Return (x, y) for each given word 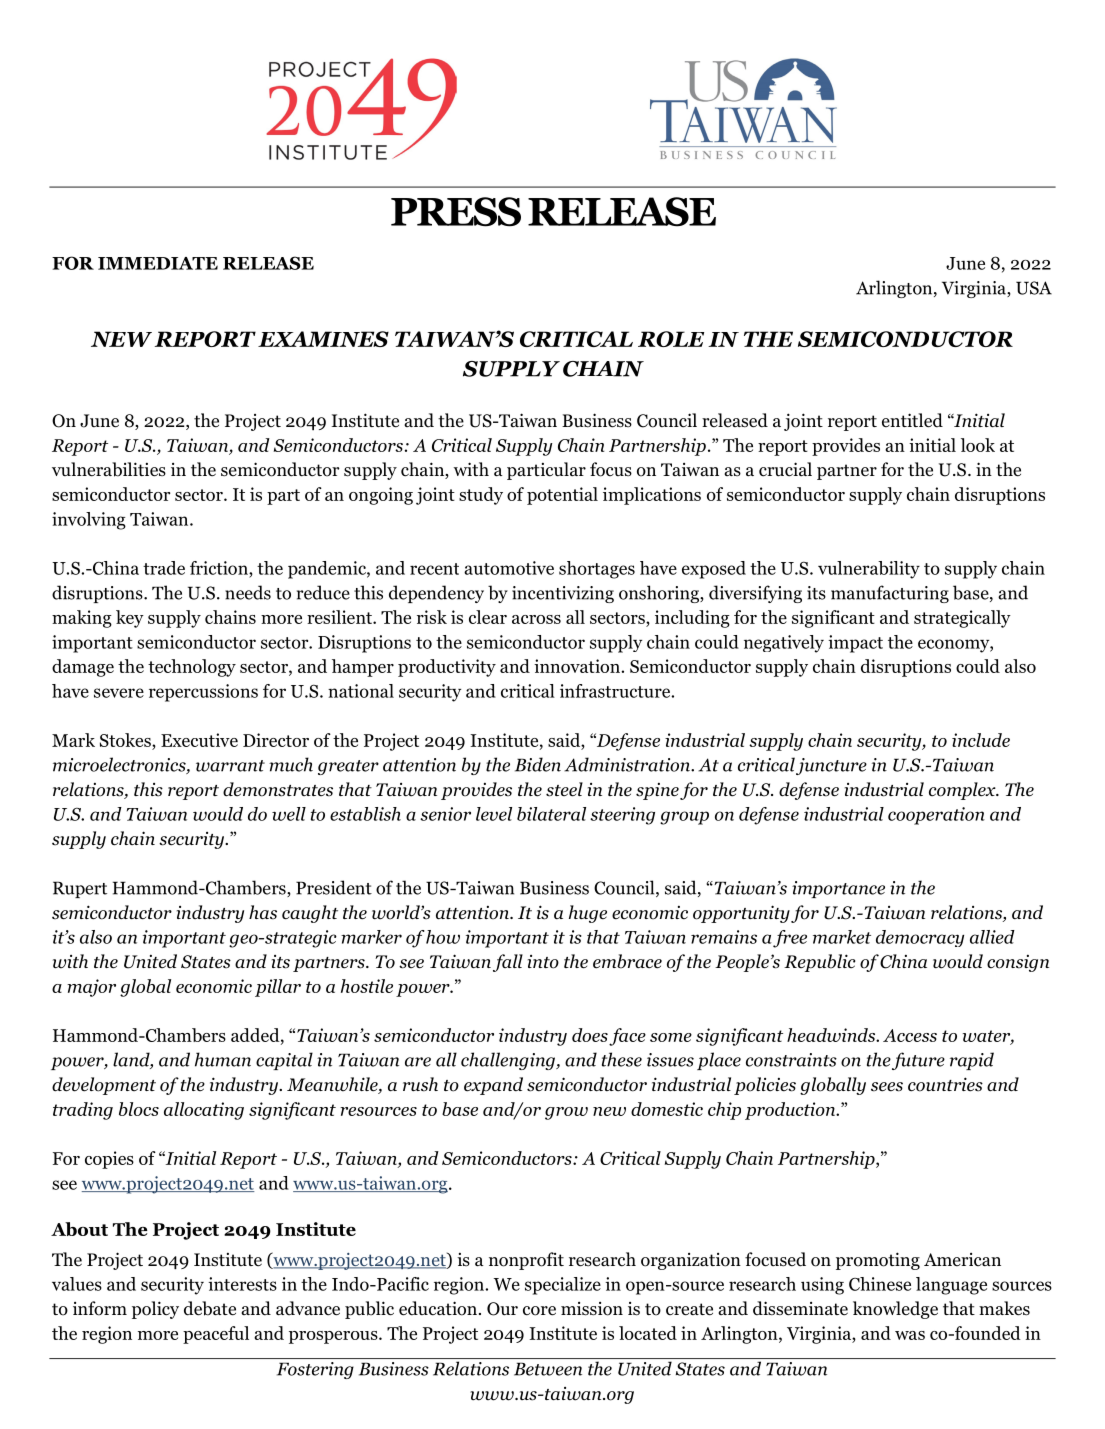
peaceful (216, 1335)
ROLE (671, 339)
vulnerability (869, 570)
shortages (597, 570)
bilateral (551, 814)
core (539, 1311)
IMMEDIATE (158, 263)
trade (164, 568)
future (918, 1061)
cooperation (936, 816)
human (223, 1059)
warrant (230, 766)
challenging (509, 1061)
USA (1034, 288)
